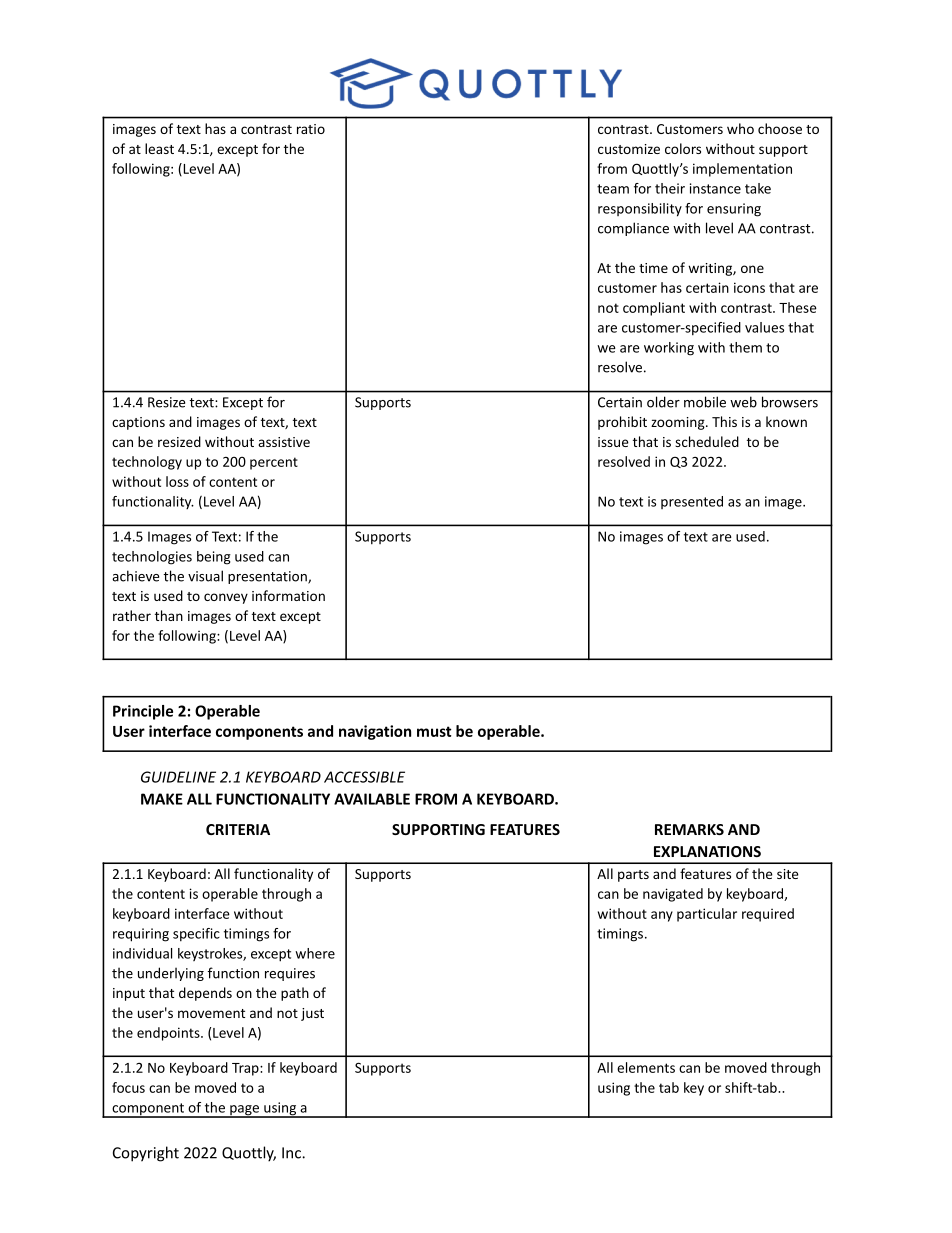 The height and width of the screenshot is (1233, 952). What do you see at coordinates (169, 615) in the screenshot?
I see `than` at bounding box center [169, 615].
